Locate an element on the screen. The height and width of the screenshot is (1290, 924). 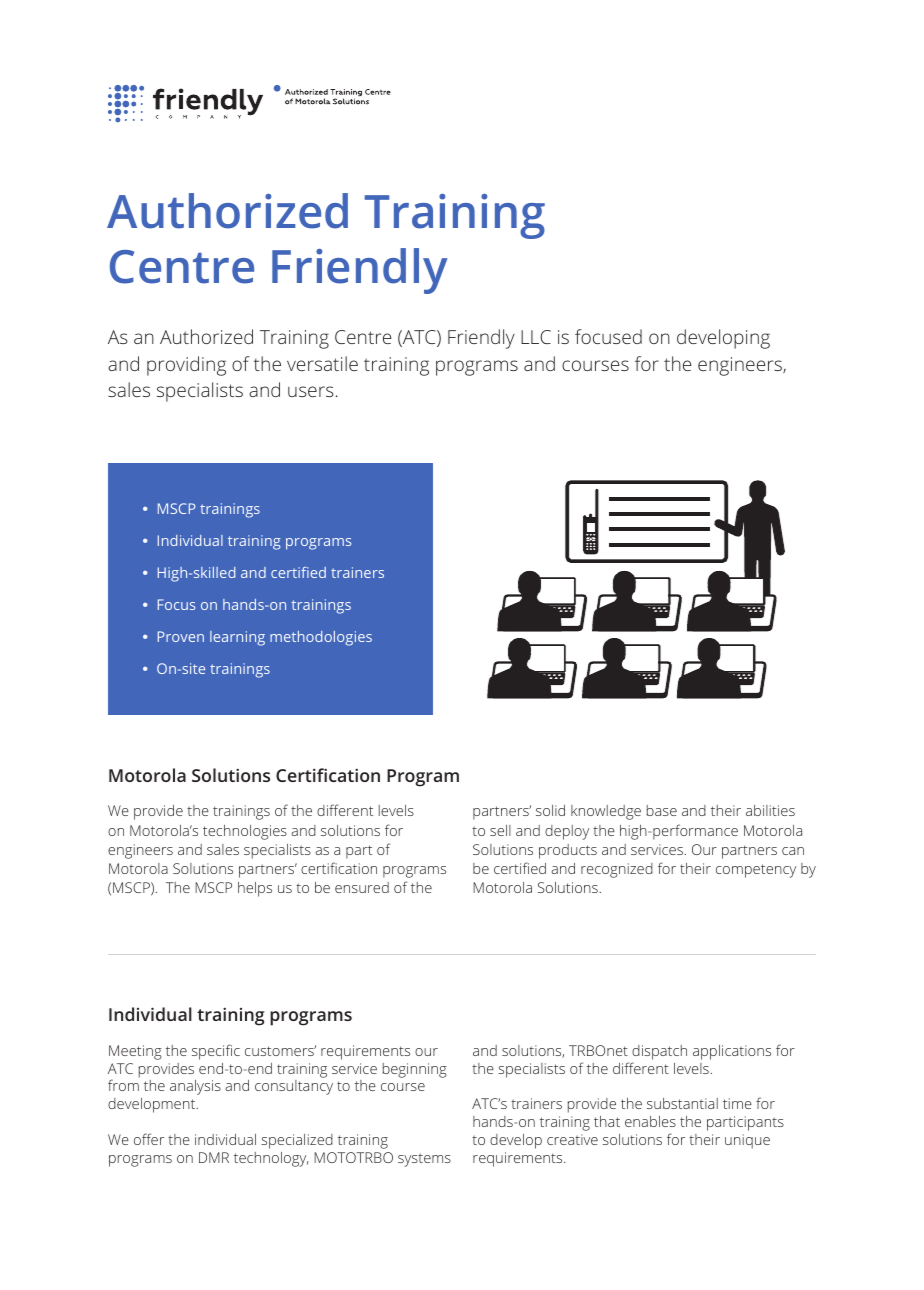
versatile is located at coordinates (322, 363).
